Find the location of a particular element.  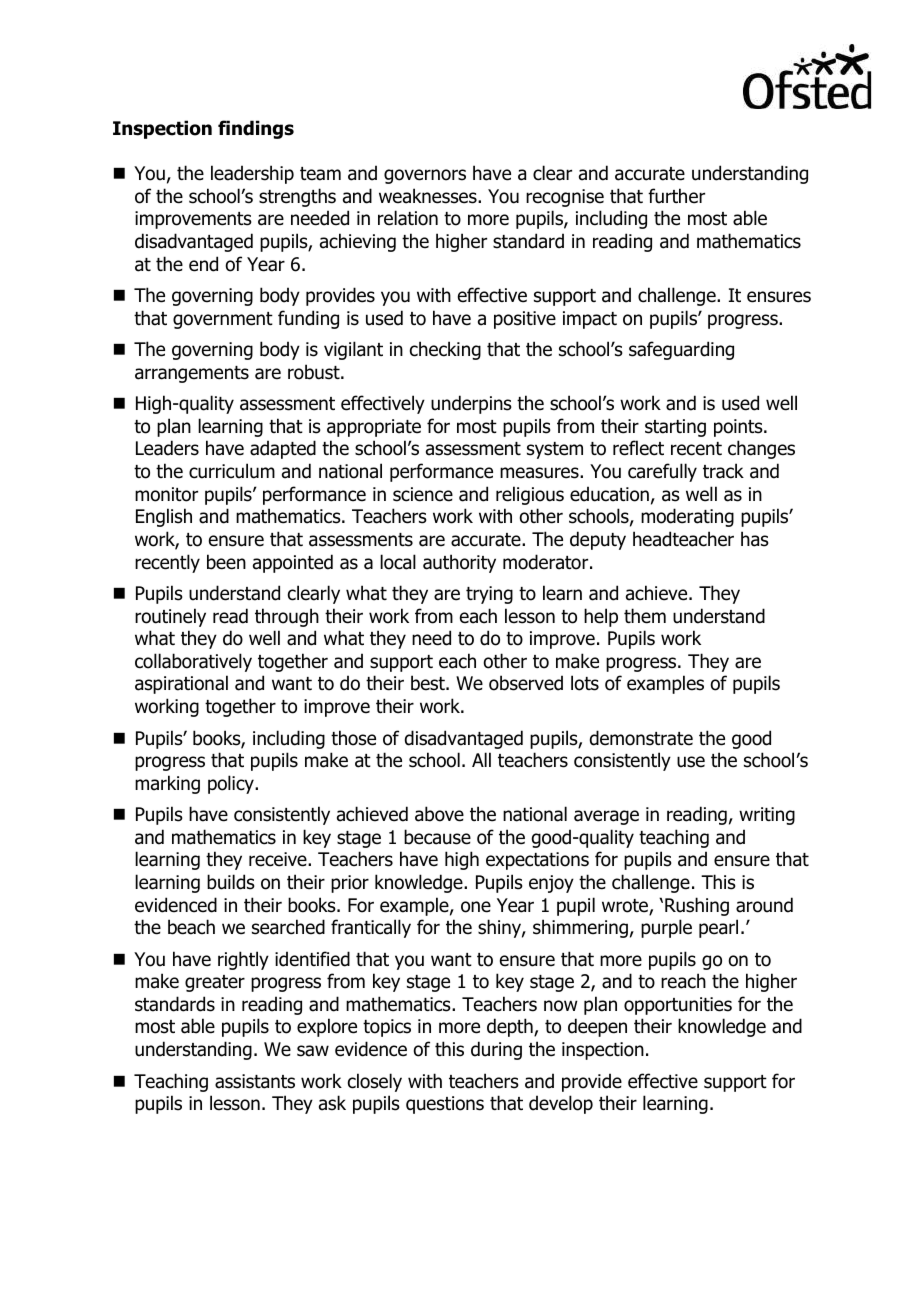

underpins is located at coordinates (471, 404).
